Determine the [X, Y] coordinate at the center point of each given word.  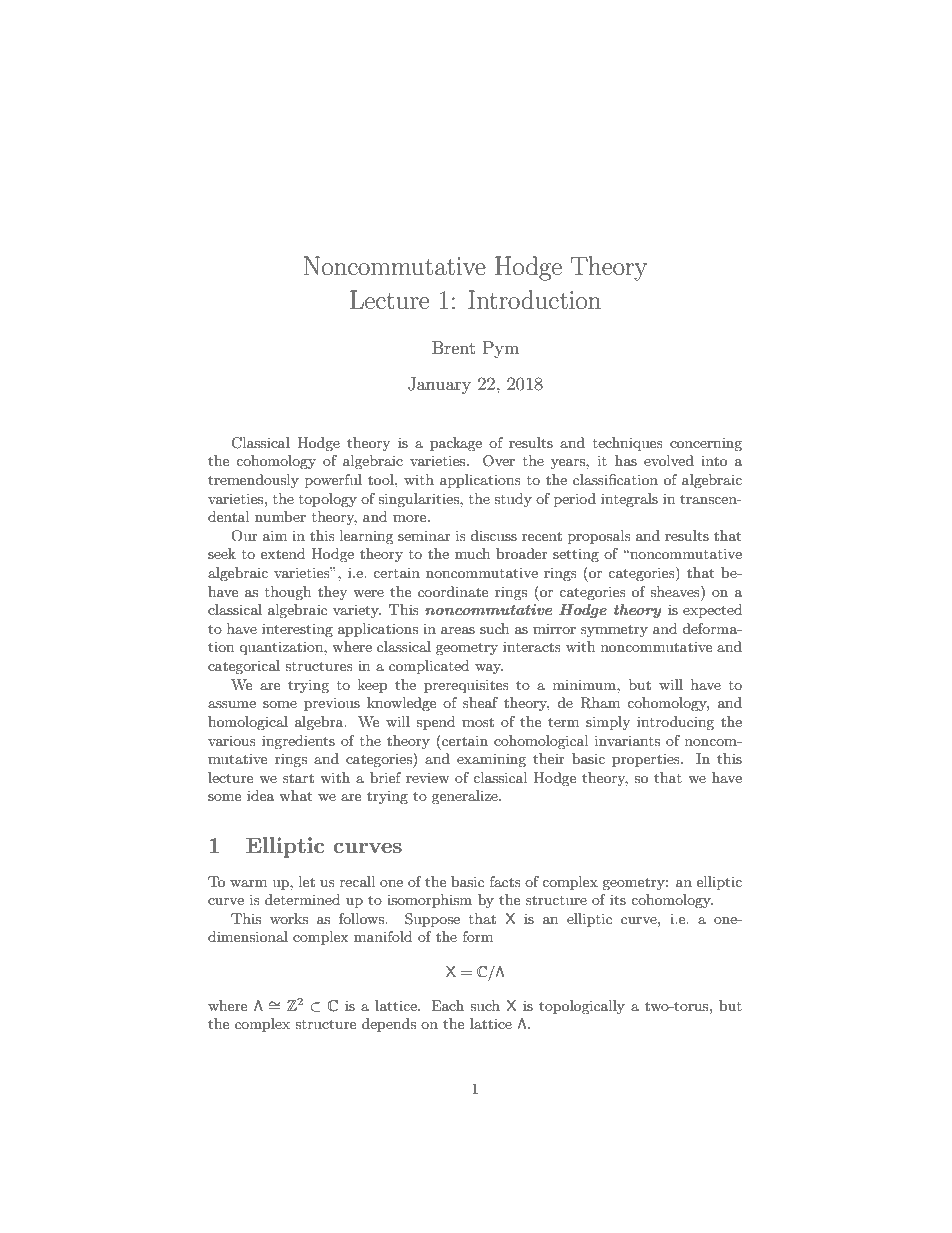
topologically [582, 1007]
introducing [675, 723]
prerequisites [466, 686]
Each [447, 1005]
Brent [453, 347]
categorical [244, 667]
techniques [628, 444]
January [439, 385]
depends [389, 1025]
